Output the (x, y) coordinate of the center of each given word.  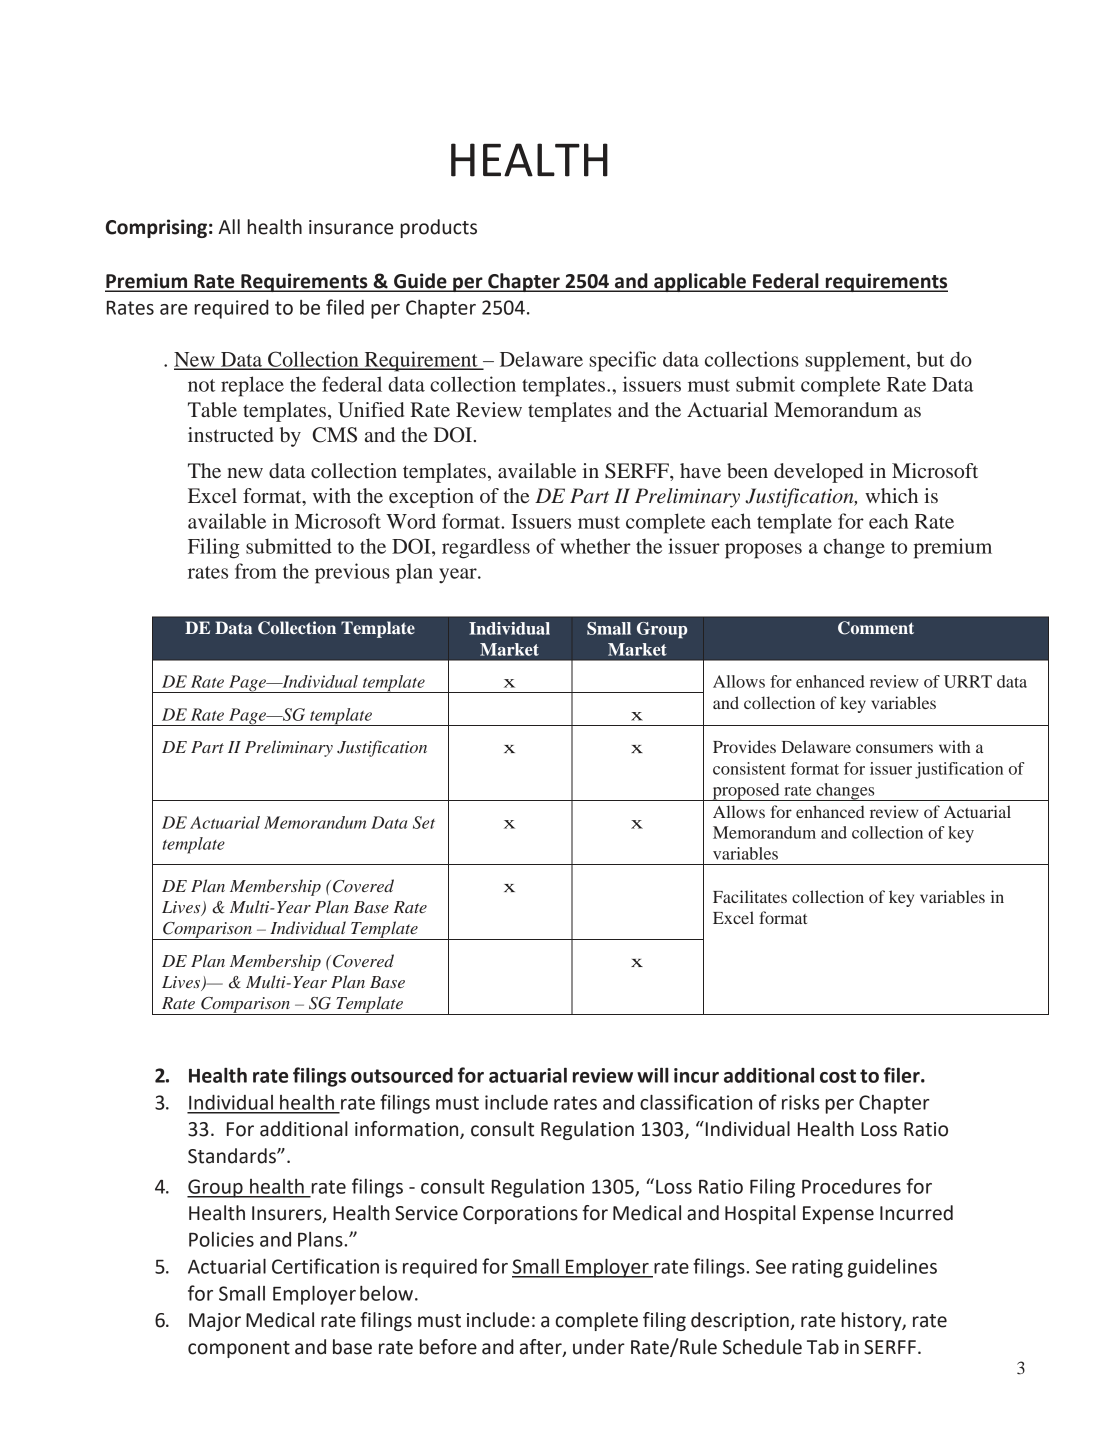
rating (817, 1268)
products (438, 228)
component (239, 1349)
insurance (351, 227)
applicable (700, 282)
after (542, 1347)
